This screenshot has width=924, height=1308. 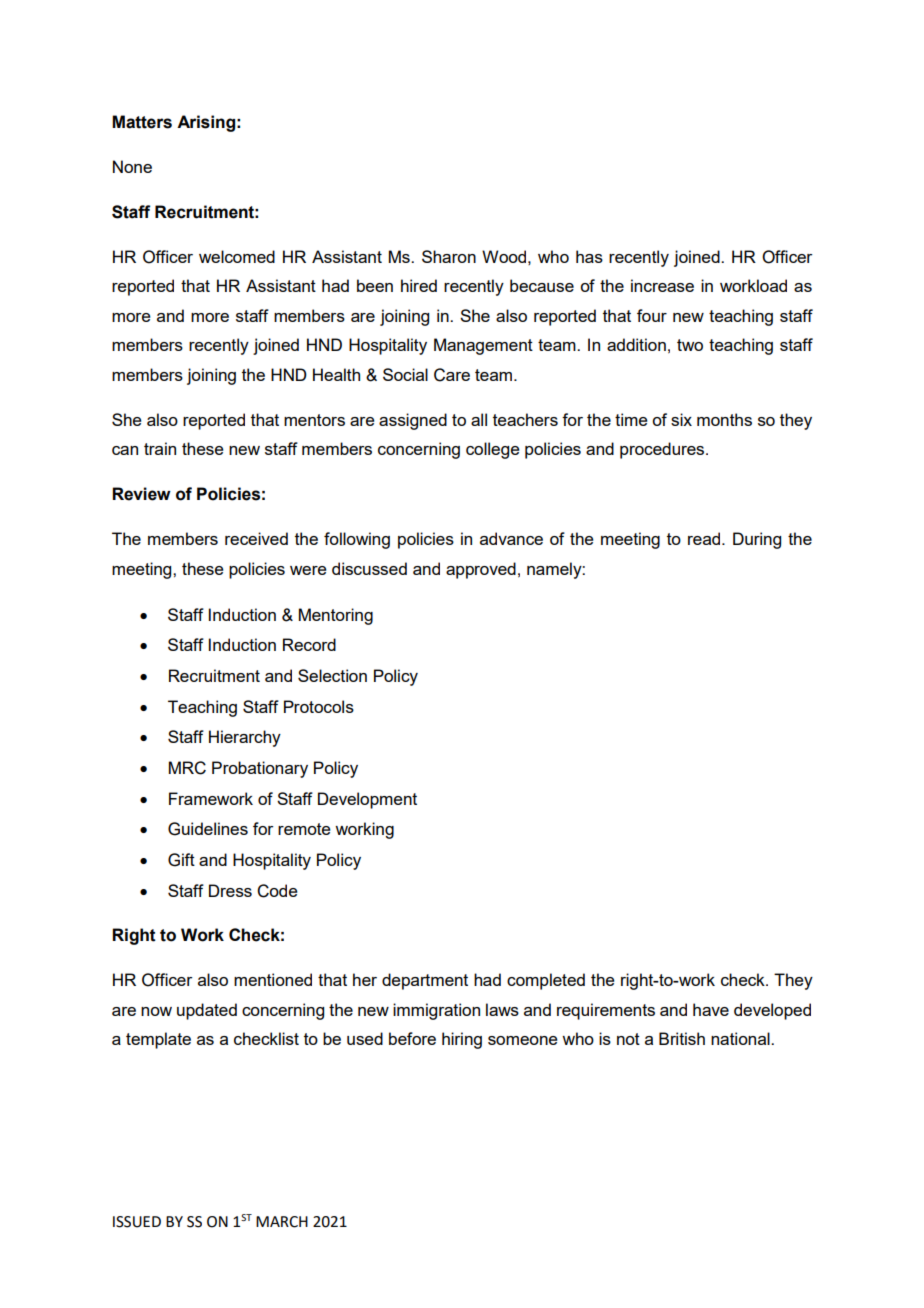 I want to click on read, so click(x=705, y=538).
